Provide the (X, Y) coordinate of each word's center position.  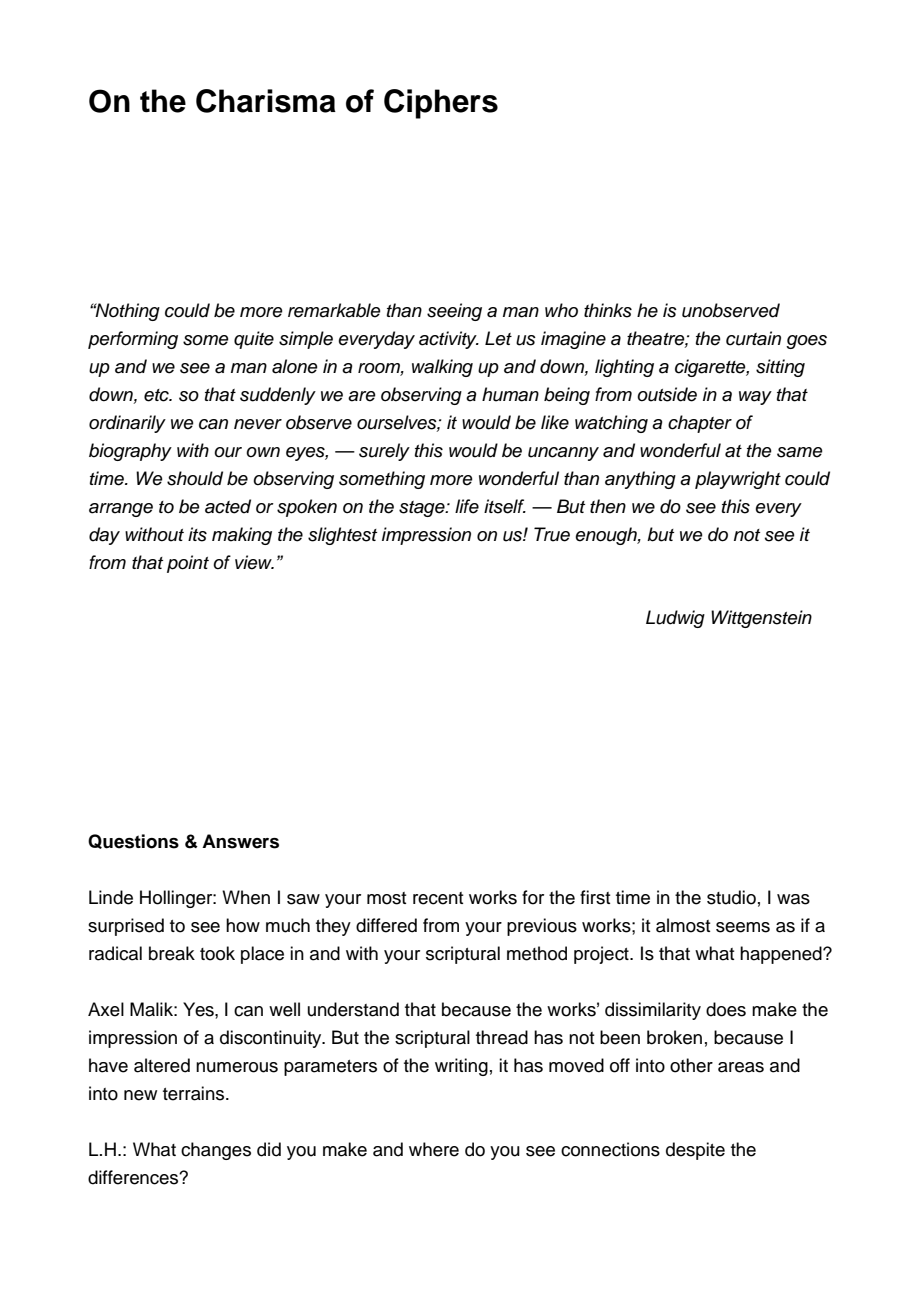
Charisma (266, 101)
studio (731, 897)
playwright (738, 480)
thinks (608, 310)
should (195, 478)
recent (438, 898)
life (467, 506)
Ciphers (441, 104)
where (434, 1149)
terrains (193, 1093)
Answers (240, 841)
